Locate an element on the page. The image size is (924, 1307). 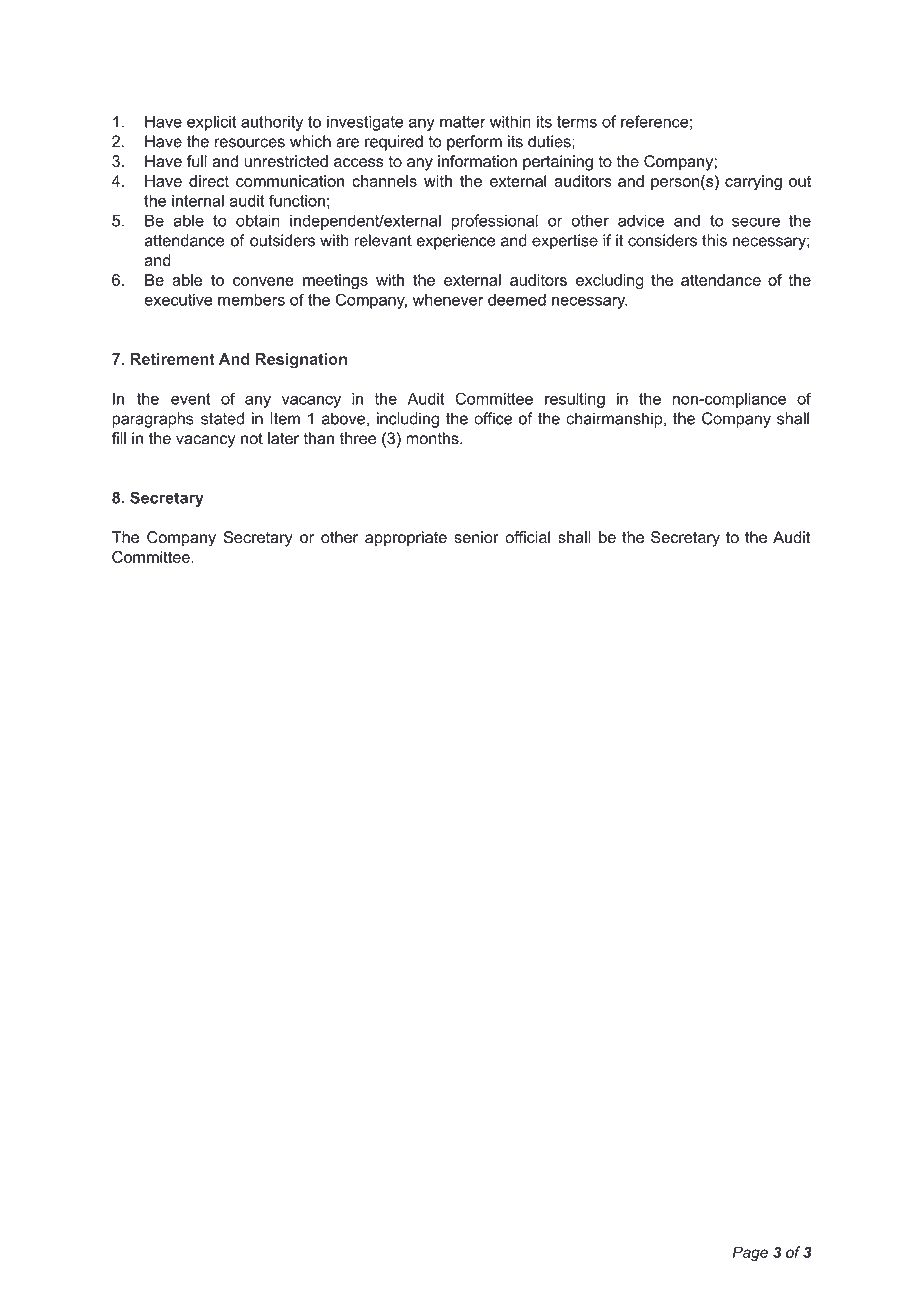
office is located at coordinates (493, 418).
